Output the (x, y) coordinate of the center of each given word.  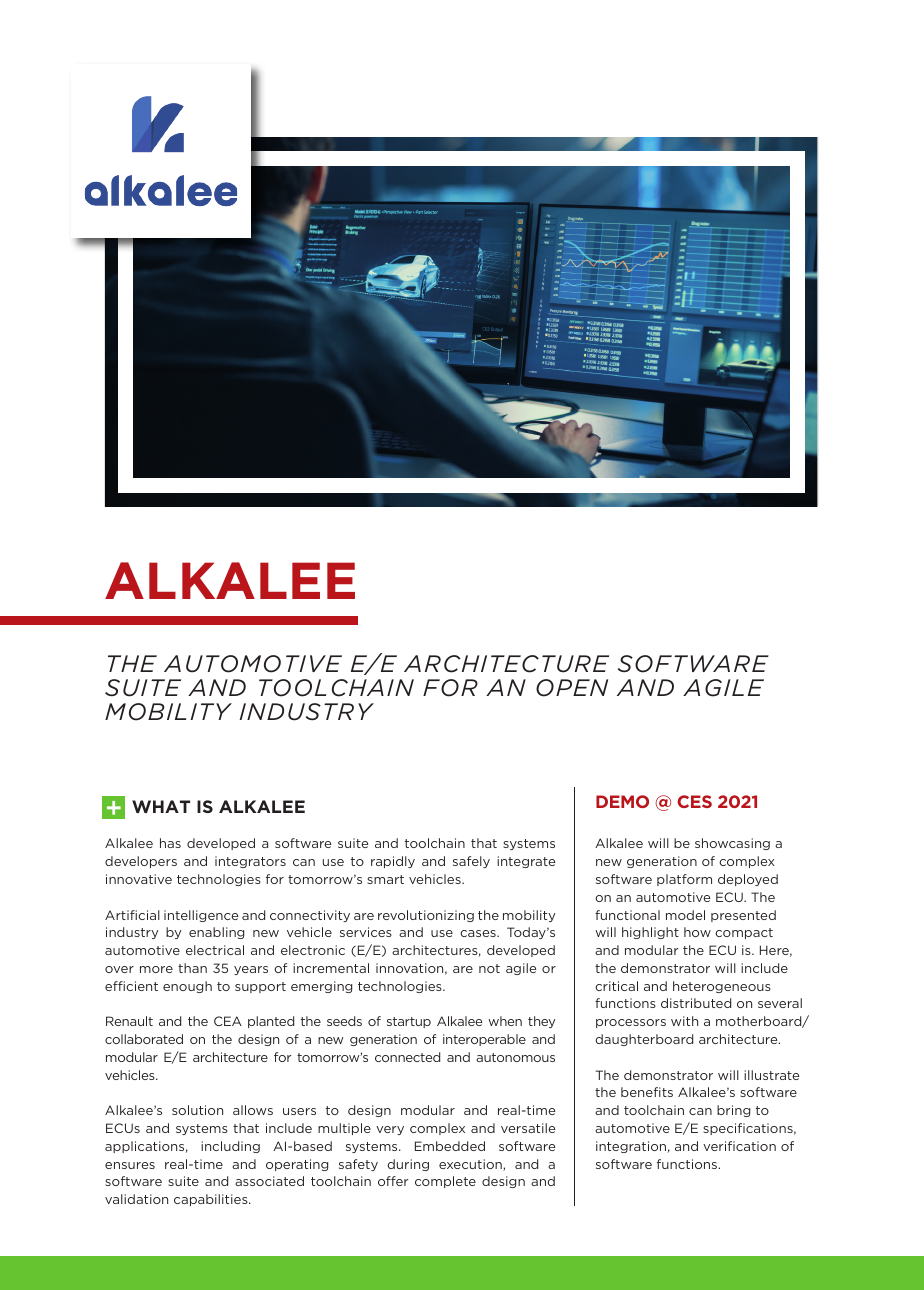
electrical (215, 950)
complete (445, 1182)
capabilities (212, 1200)
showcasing (732, 844)
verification (739, 1146)
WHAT (161, 806)
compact (744, 933)
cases (479, 933)
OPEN (572, 688)
